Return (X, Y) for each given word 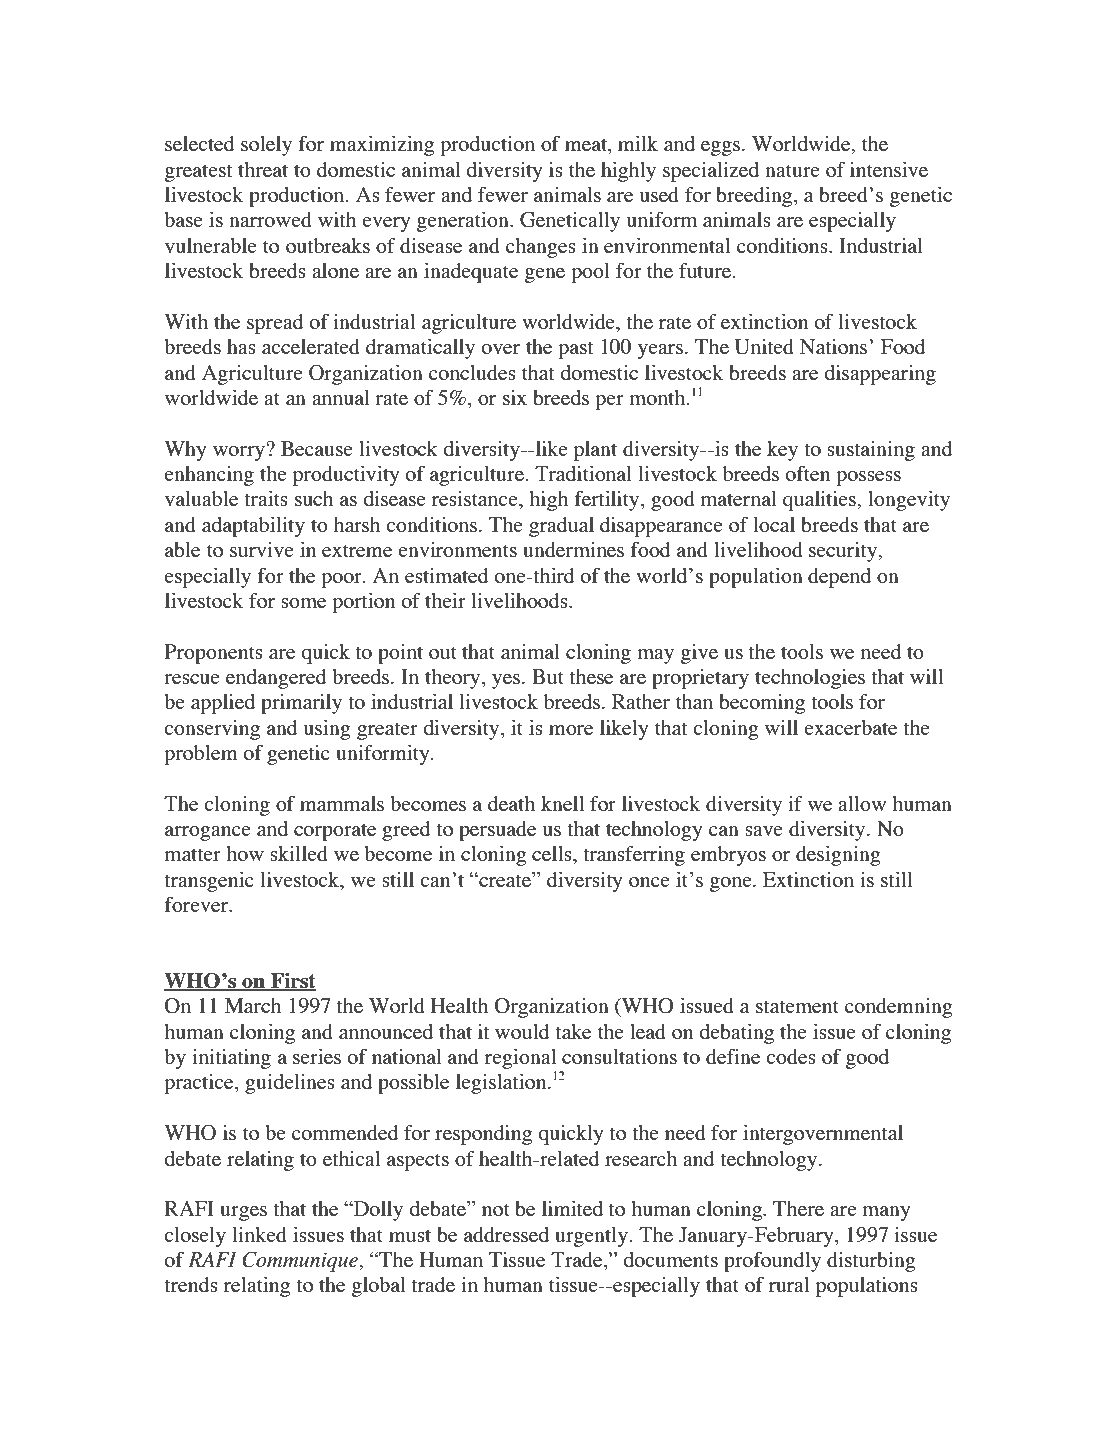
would (522, 1031)
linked (259, 1234)
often (807, 473)
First (292, 982)
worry (240, 452)
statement (797, 1006)
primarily (301, 704)
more (571, 730)
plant (595, 451)
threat (263, 169)
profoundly (772, 1262)
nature (792, 170)
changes (541, 248)
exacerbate (850, 727)
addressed (506, 1234)
